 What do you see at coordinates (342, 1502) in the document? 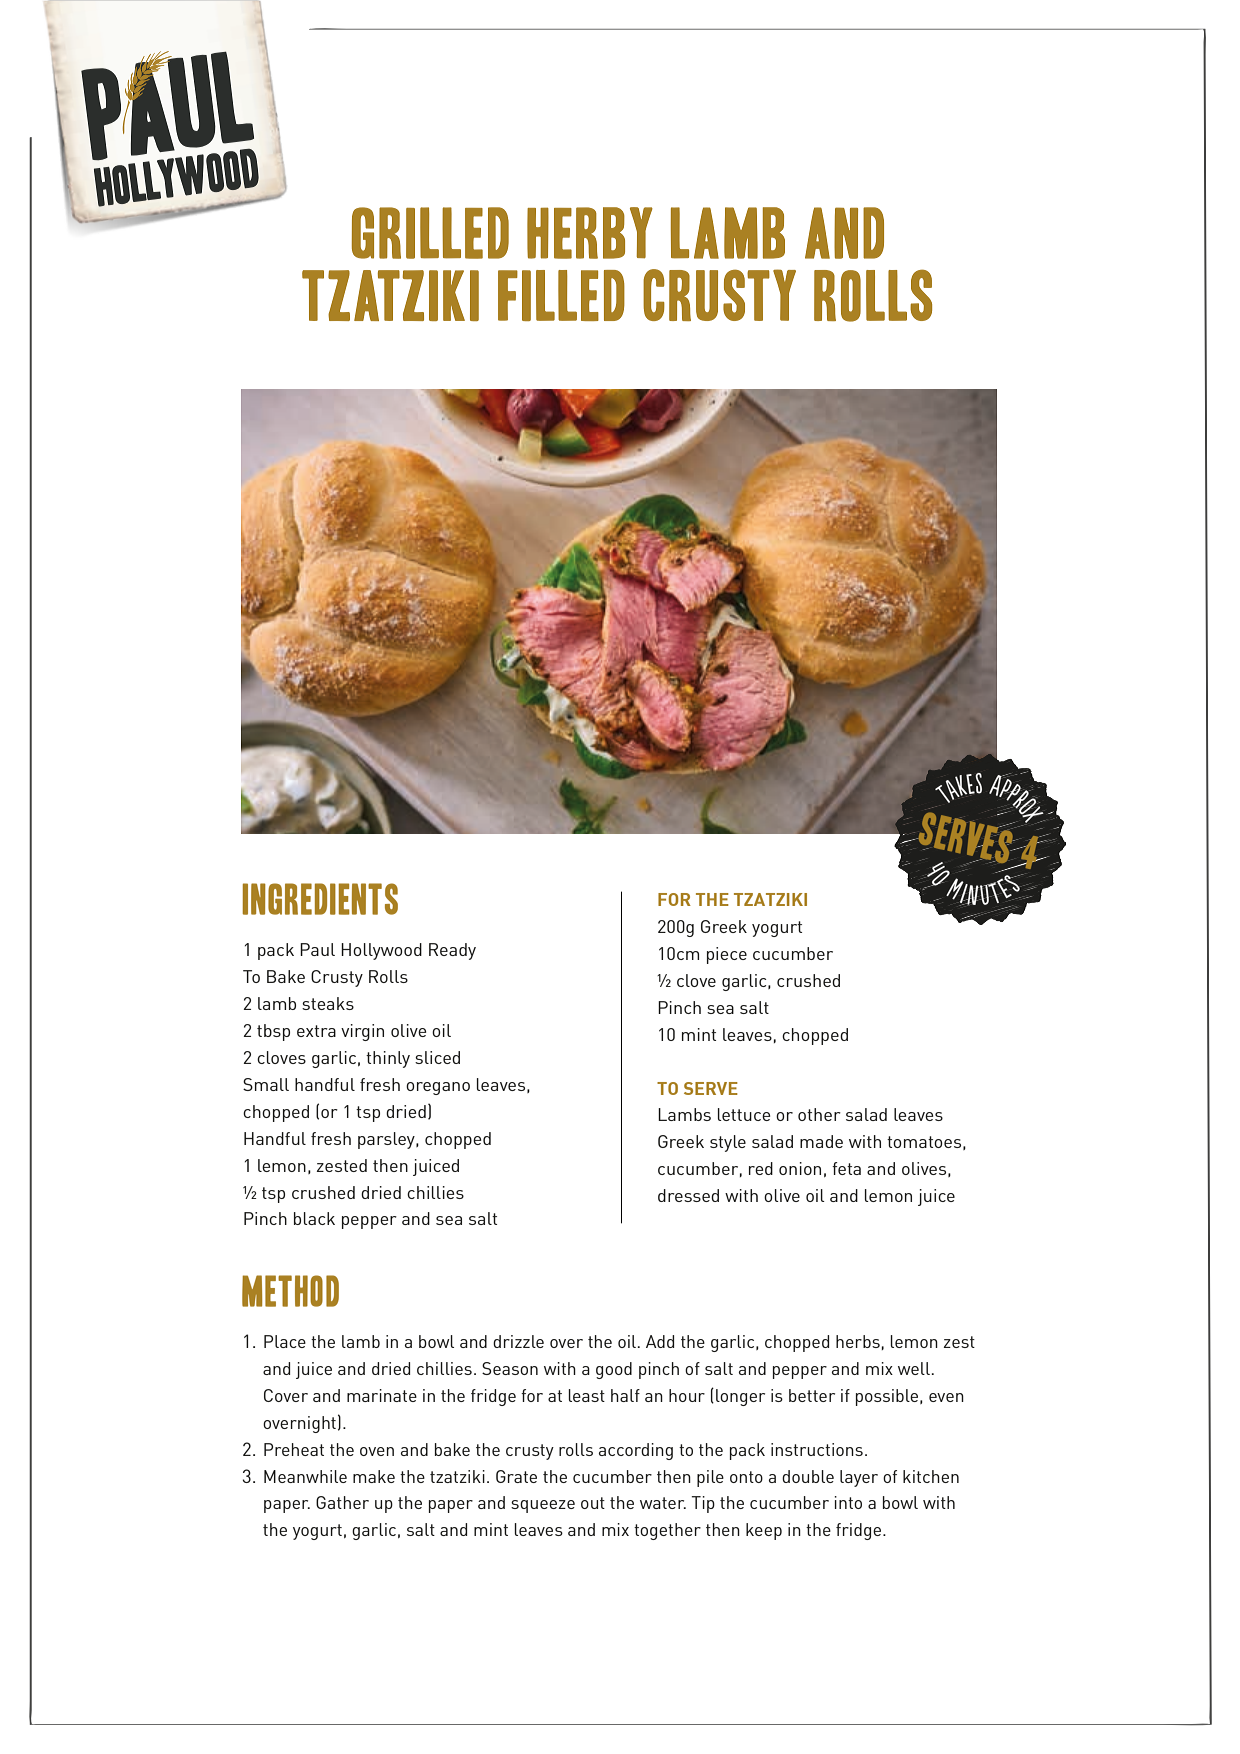
I see `Gather` at bounding box center [342, 1502].
